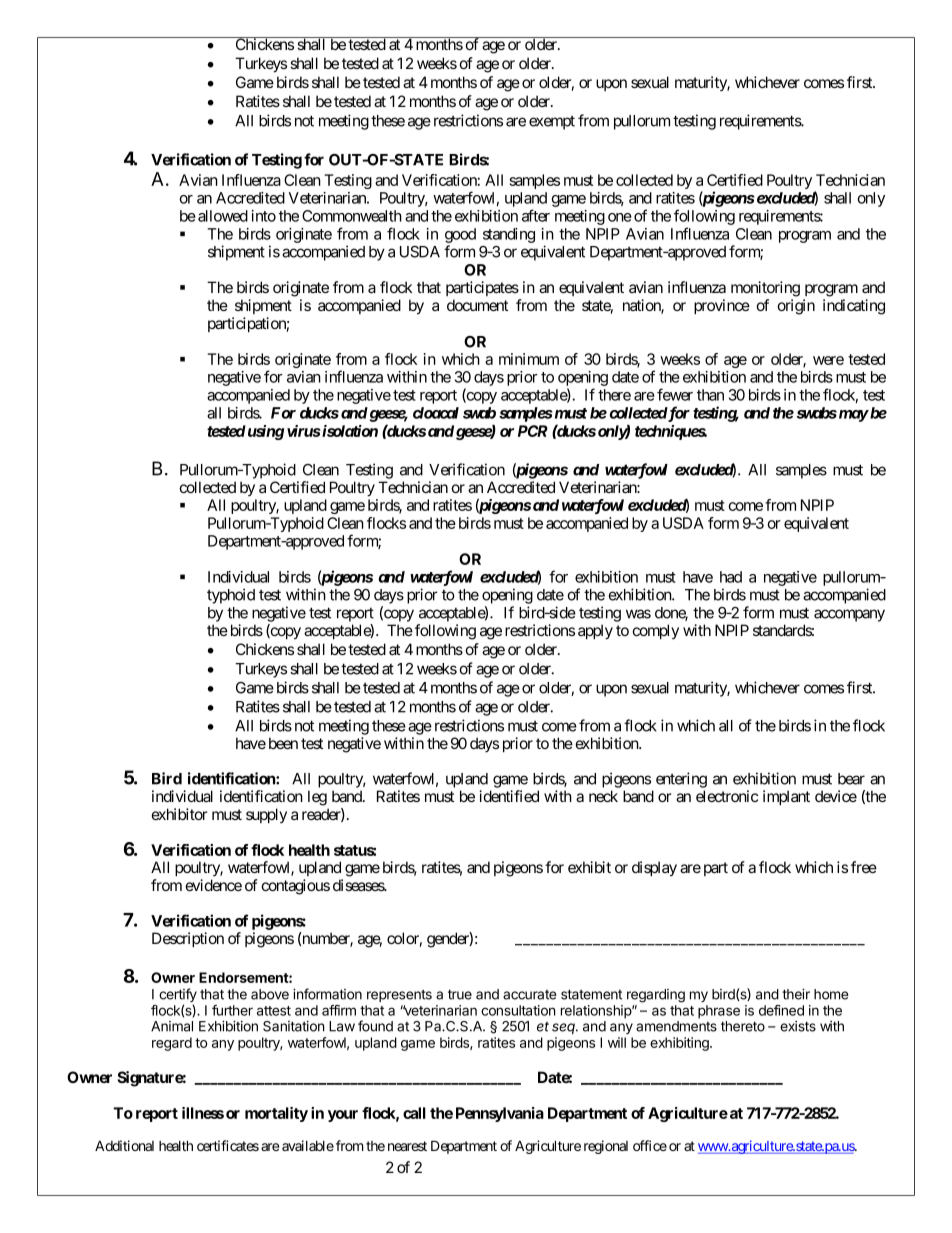 This image has width=952, height=1233. I want to click on using, so click(264, 432).
